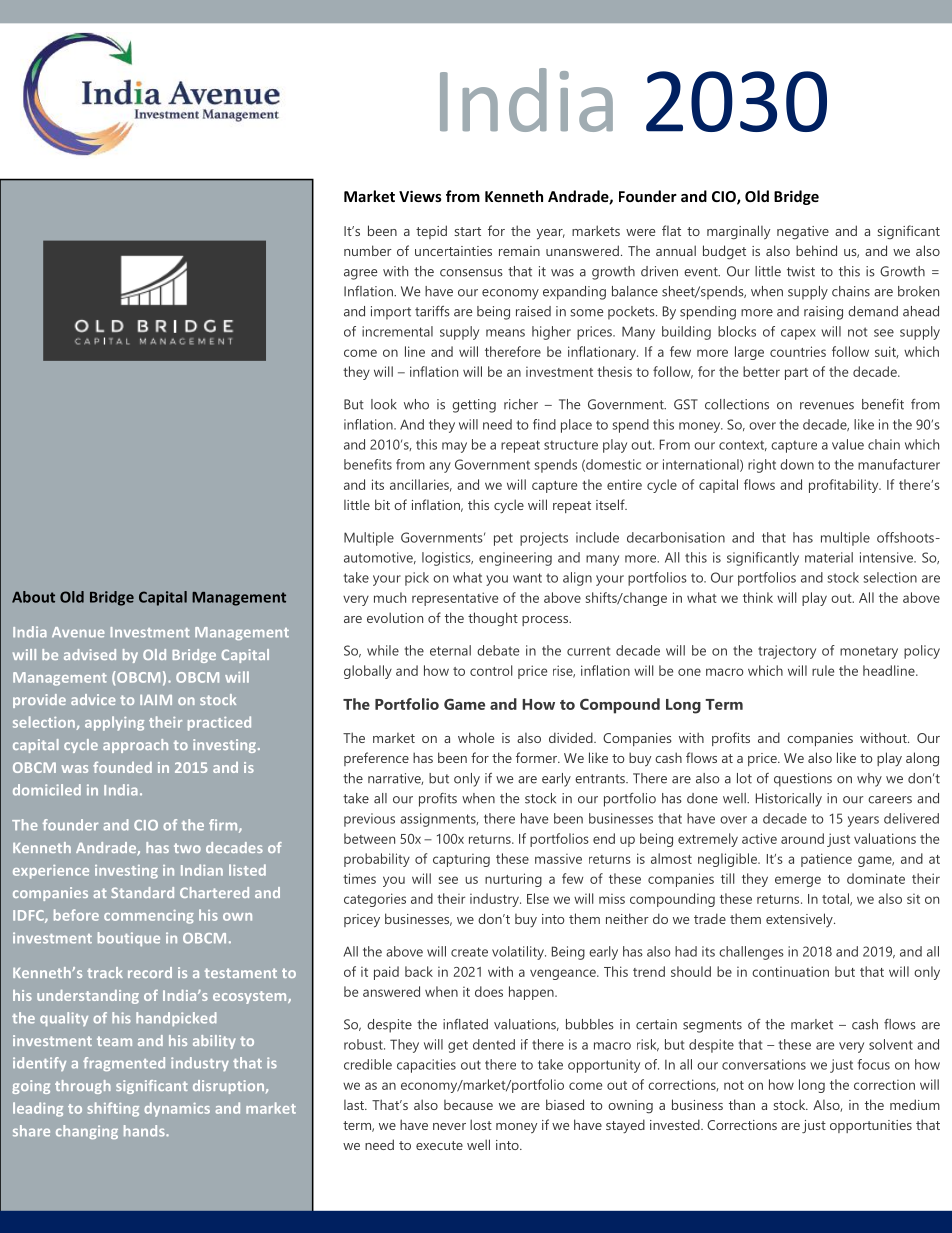 This document has height=1233, width=952. I want to click on around, so click(802, 838).
